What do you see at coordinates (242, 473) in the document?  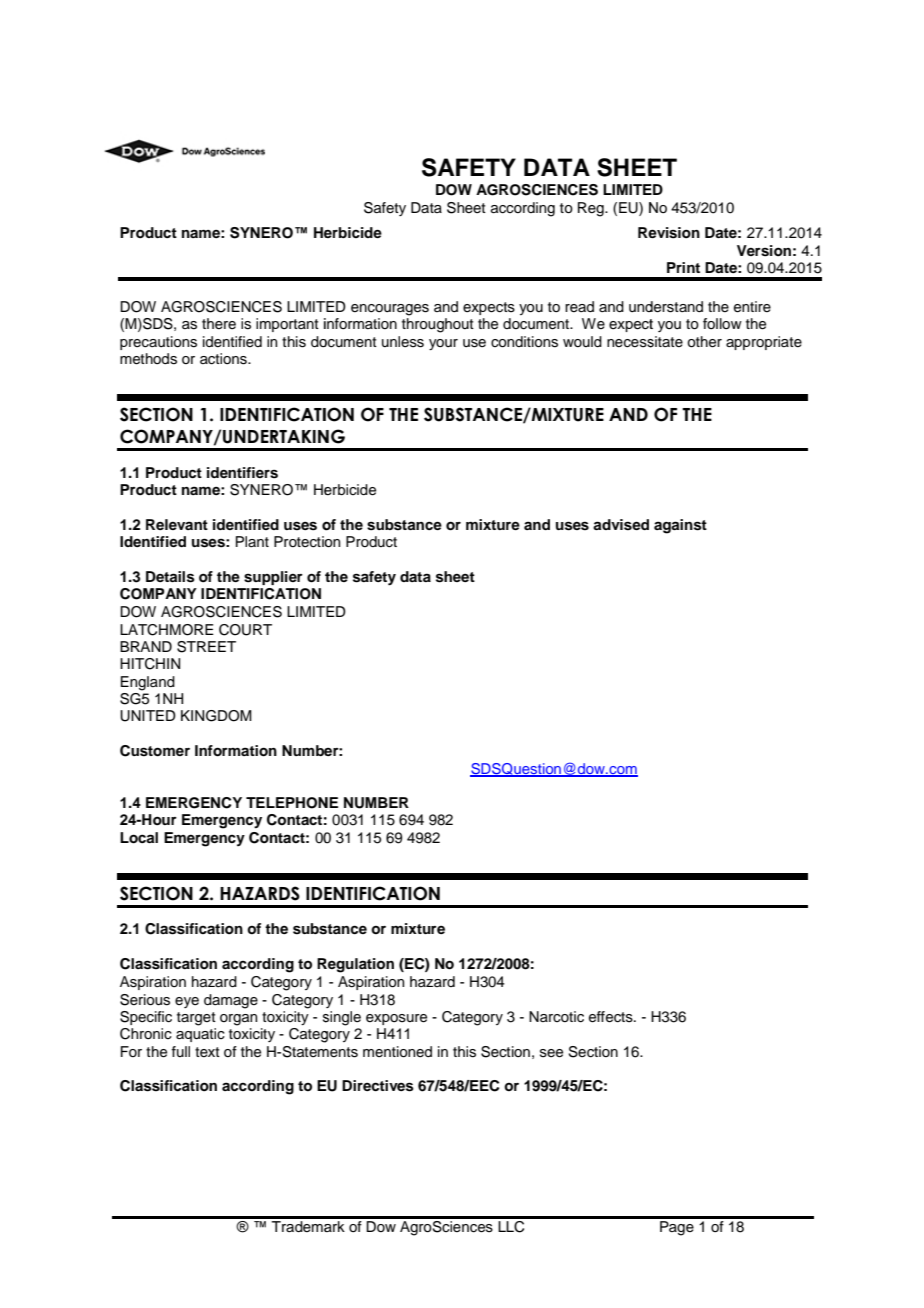 I see `identifiers` at bounding box center [242, 473].
